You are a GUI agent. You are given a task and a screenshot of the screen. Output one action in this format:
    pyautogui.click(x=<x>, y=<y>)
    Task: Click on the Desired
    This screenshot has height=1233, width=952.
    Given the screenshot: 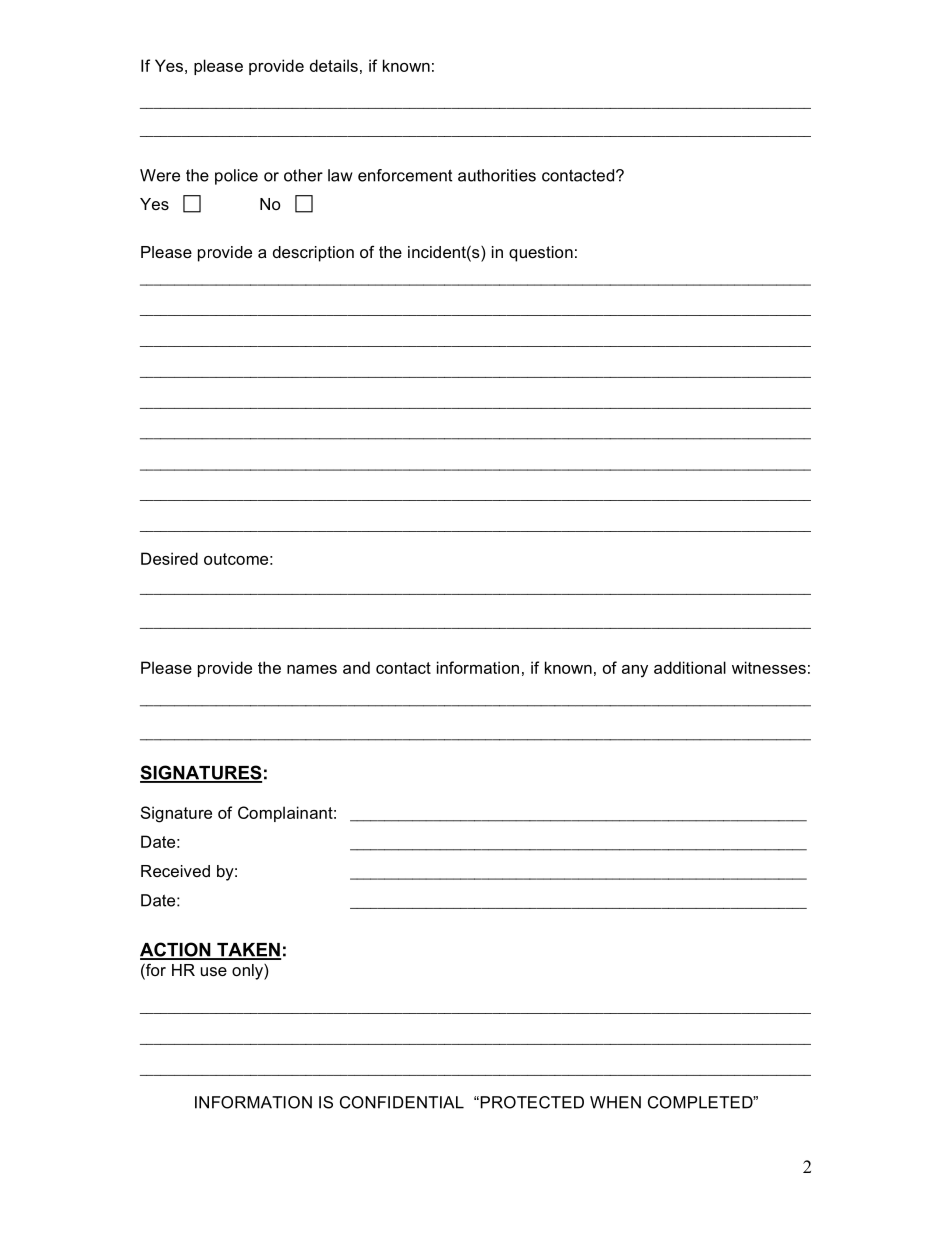 What is the action you would take?
    pyautogui.click(x=169, y=558)
